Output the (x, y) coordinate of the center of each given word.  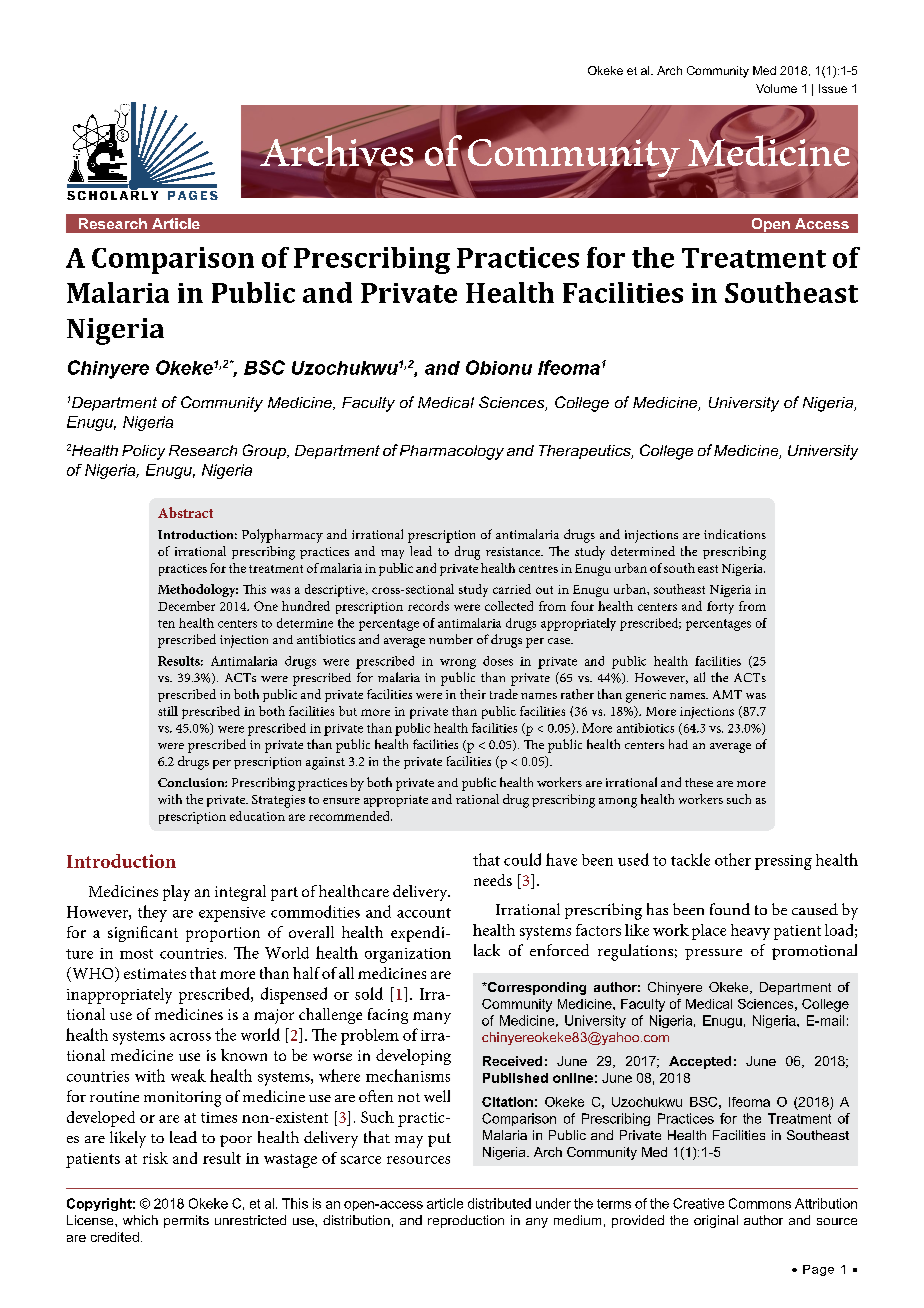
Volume (776, 88)
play (176, 893)
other (733, 859)
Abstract (185, 512)
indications (735, 534)
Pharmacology (452, 452)
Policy (143, 452)
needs (493, 880)
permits (186, 1221)
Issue (833, 88)
